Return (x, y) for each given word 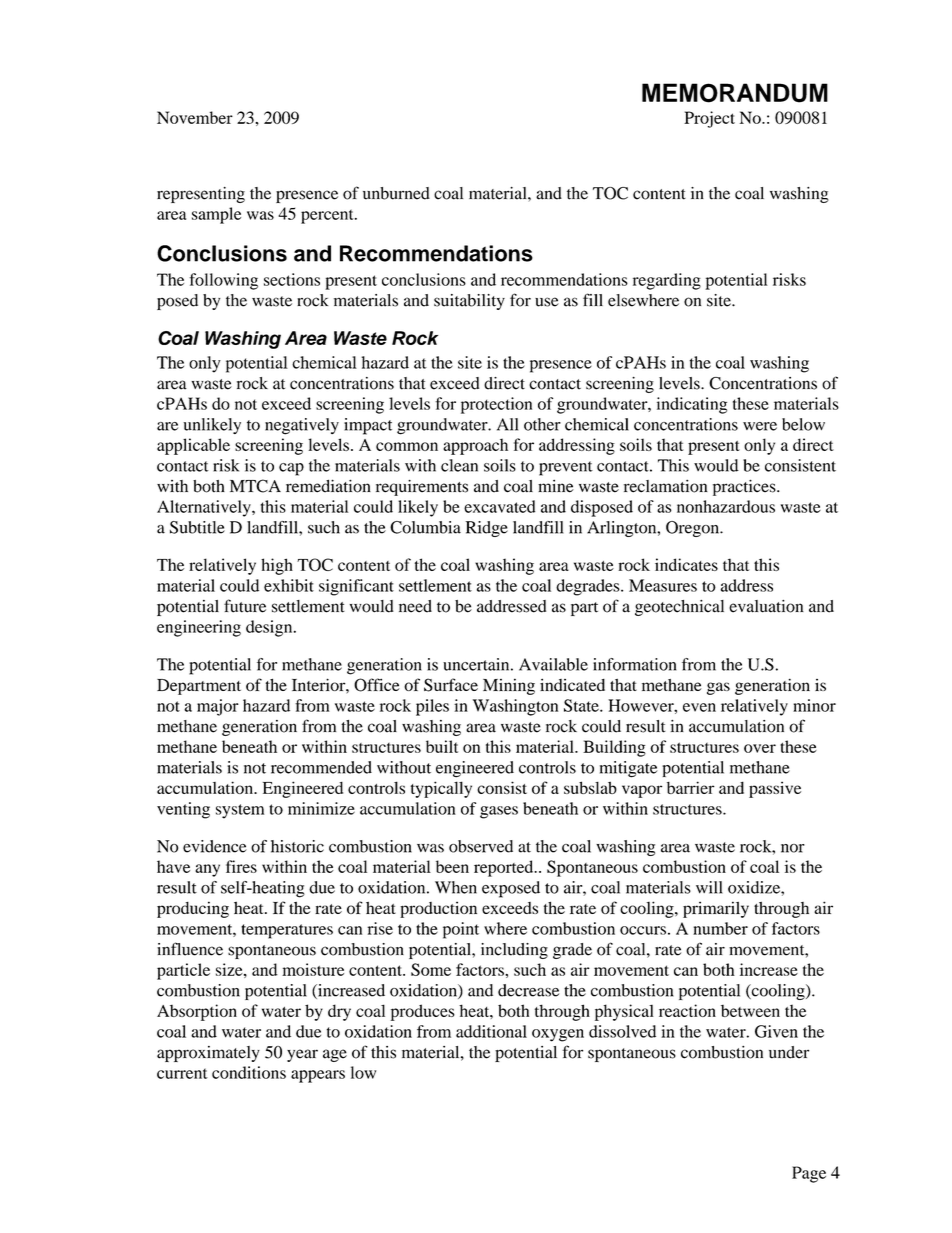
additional (491, 1031)
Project (709, 119)
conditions (249, 1072)
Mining (509, 686)
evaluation (766, 606)
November (195, 117)
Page (809, 1174)
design (270, 628)
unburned (396, 193)
